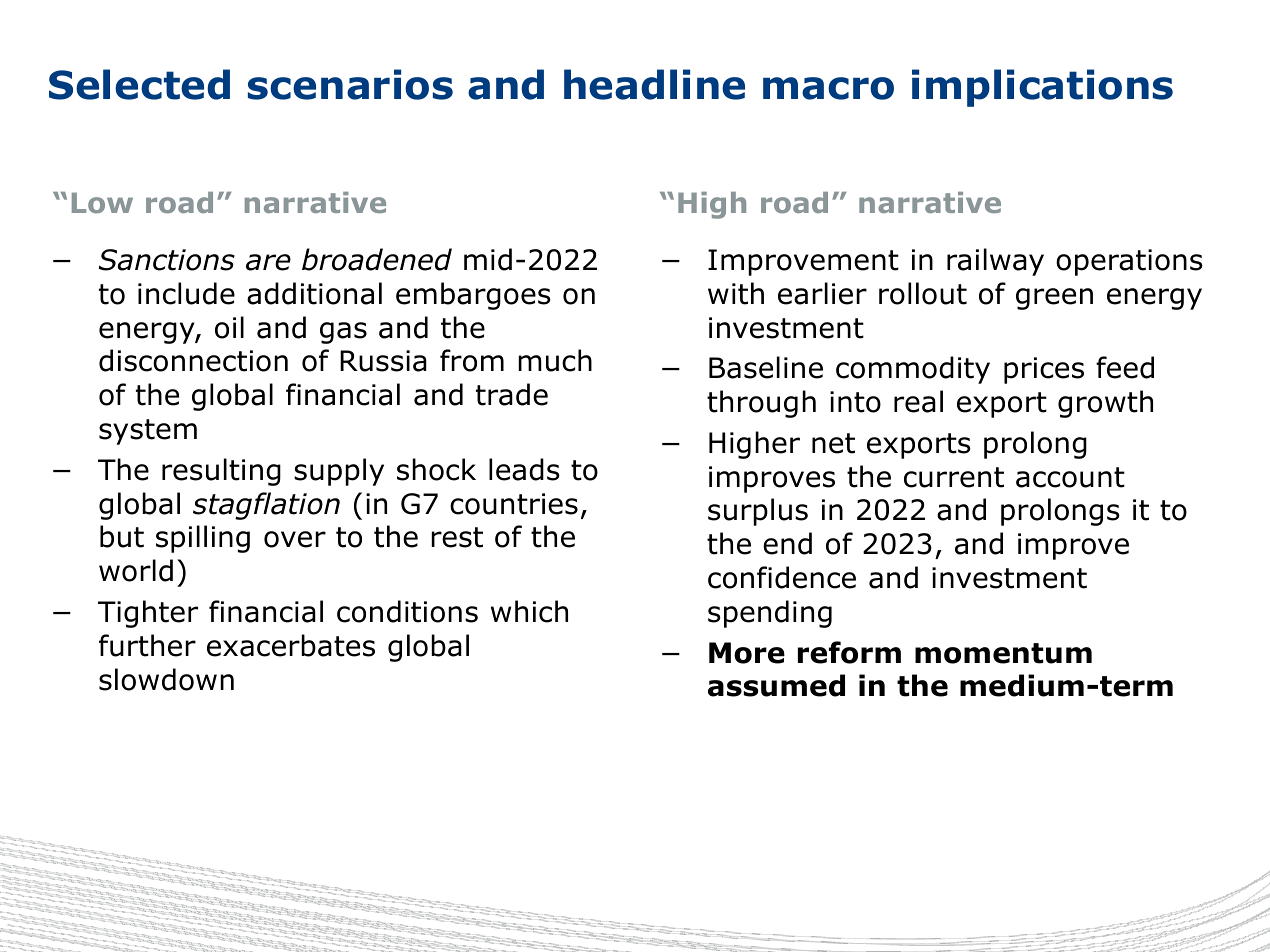  What do you see at coordinates (654, 84) in the screenshot?
I see `headline` at bounding box center [654, 84].
